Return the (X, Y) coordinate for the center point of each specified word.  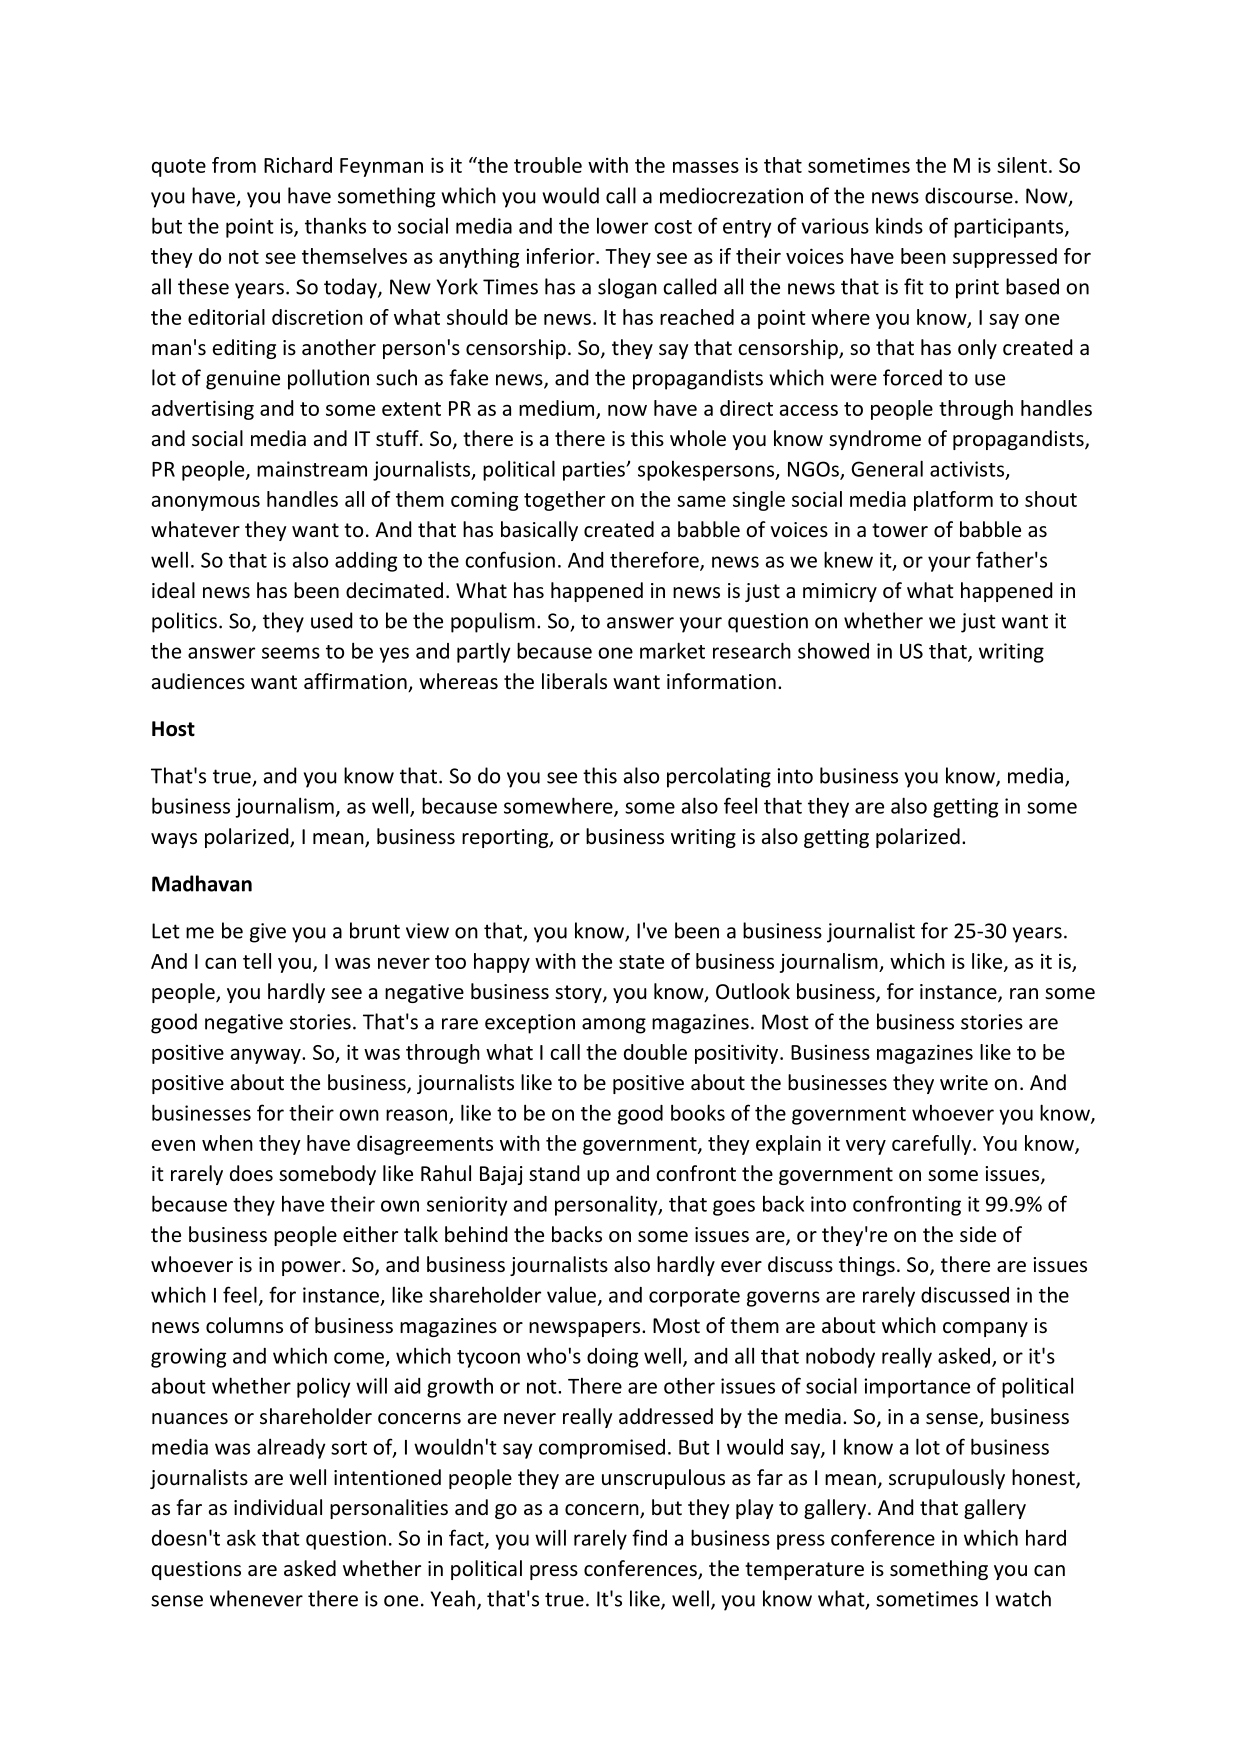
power (312, 1268)
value (571, 1295)
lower (622, 226)
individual (278, 1507)
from (234, 165)
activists (967, 469)
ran (1024, 993)
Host (173, 729)
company (985, 1329)
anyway (267, 1056)
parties (595, 471)
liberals (574, 681)
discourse (969, 195)
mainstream (312, 469)
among (614, 1026)
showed (833, 651)
